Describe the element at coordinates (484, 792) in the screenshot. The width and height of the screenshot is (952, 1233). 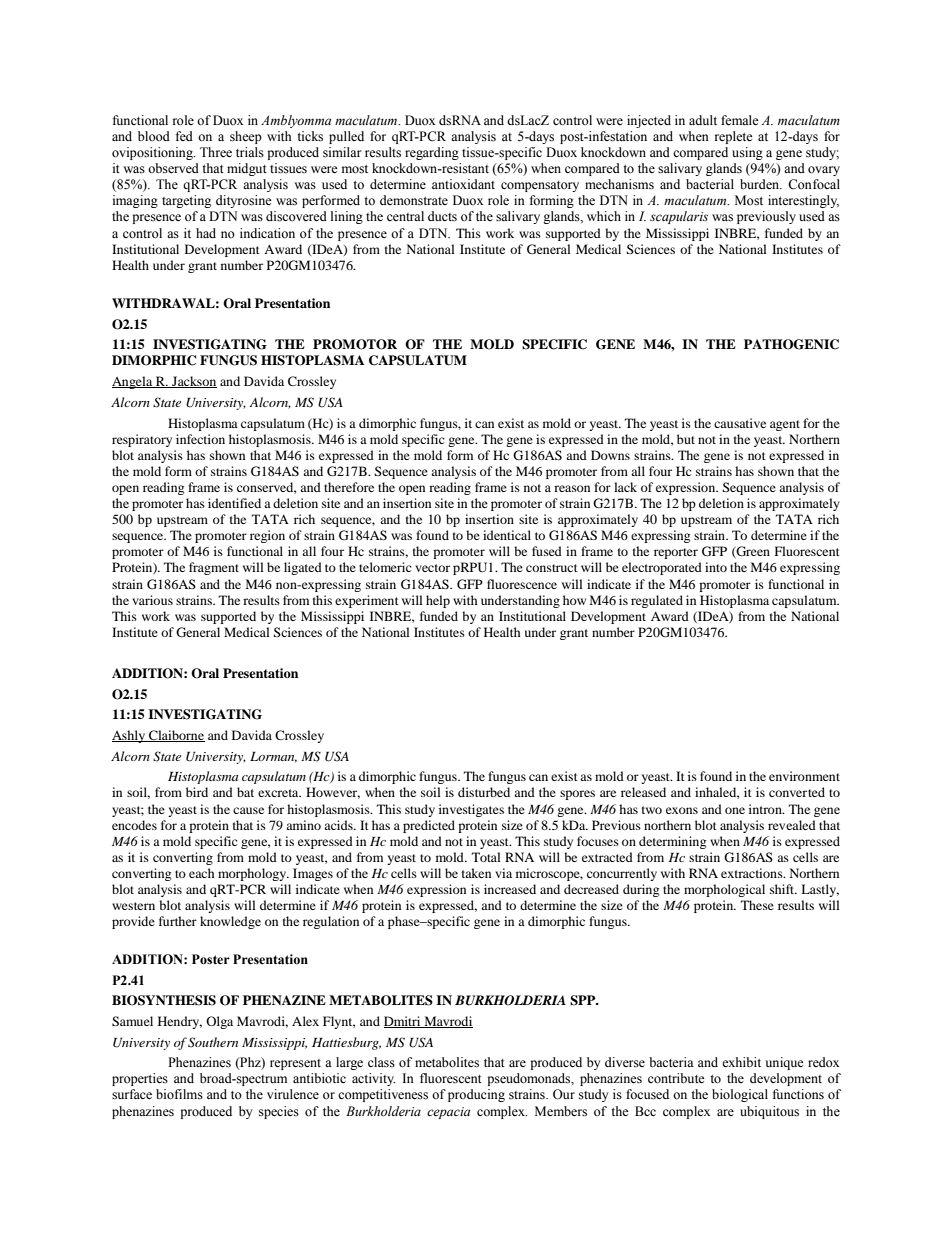
I see `disturbed` at that location.
